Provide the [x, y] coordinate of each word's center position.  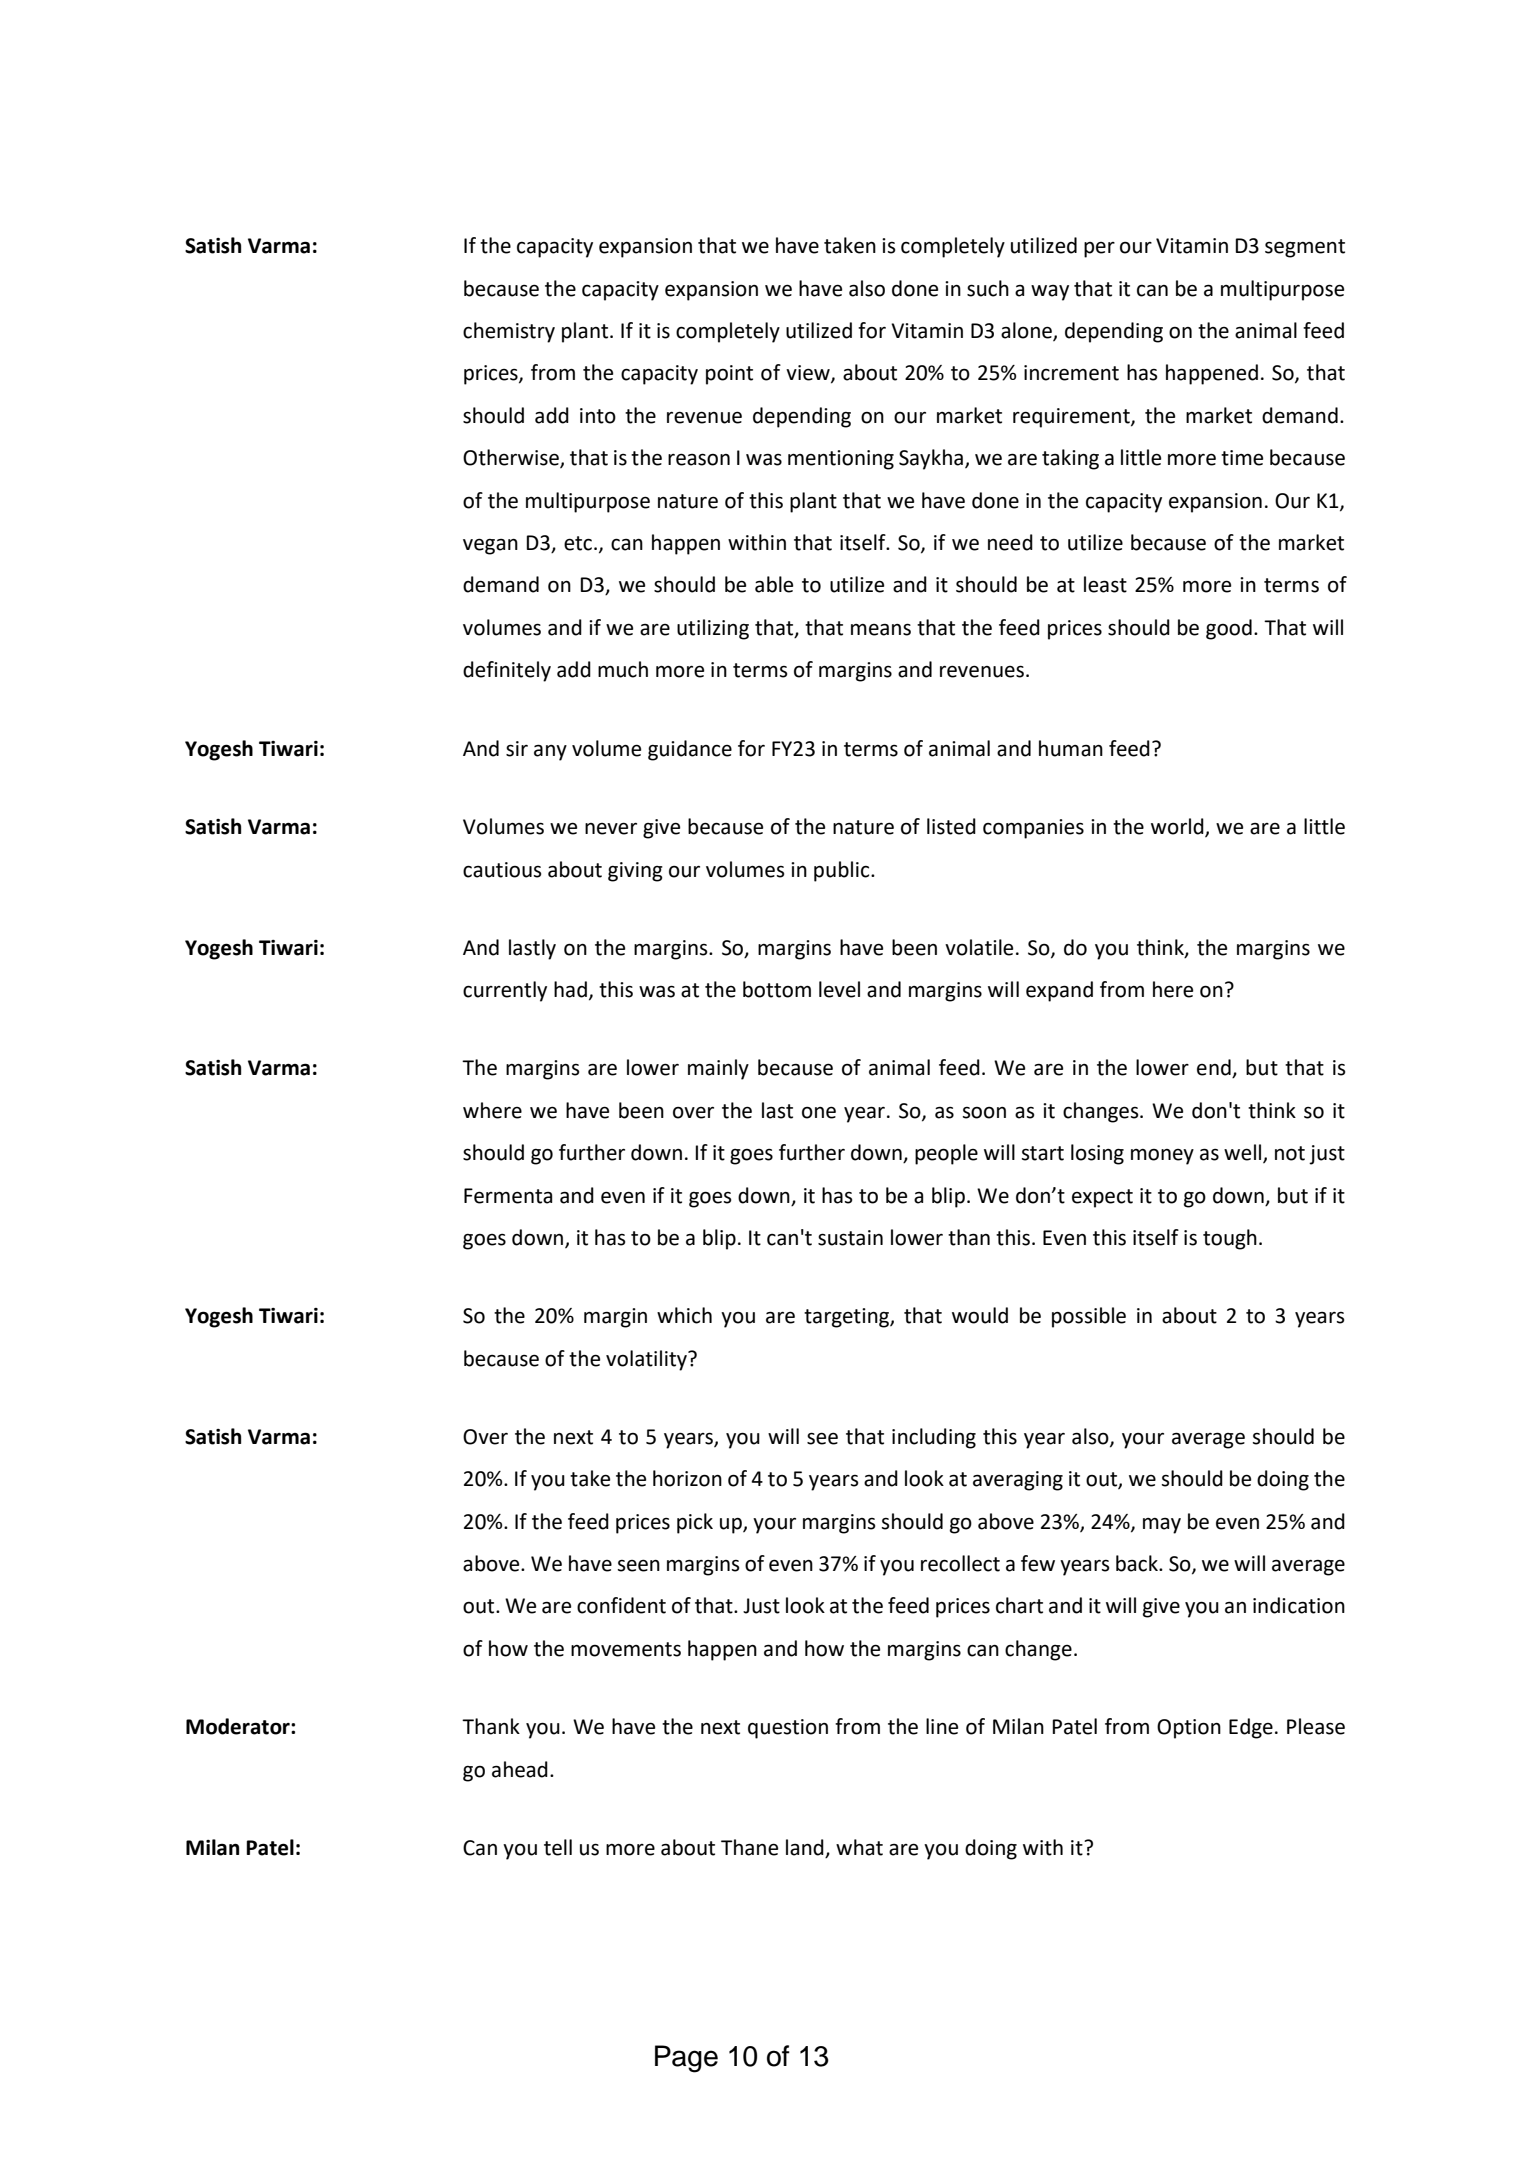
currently [505, 991]
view [809, 374]
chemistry [509, 332]
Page [686, 2059]
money [1162, 1157]
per [1099, 250]
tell [558, 1847]
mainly [718, 1069]
